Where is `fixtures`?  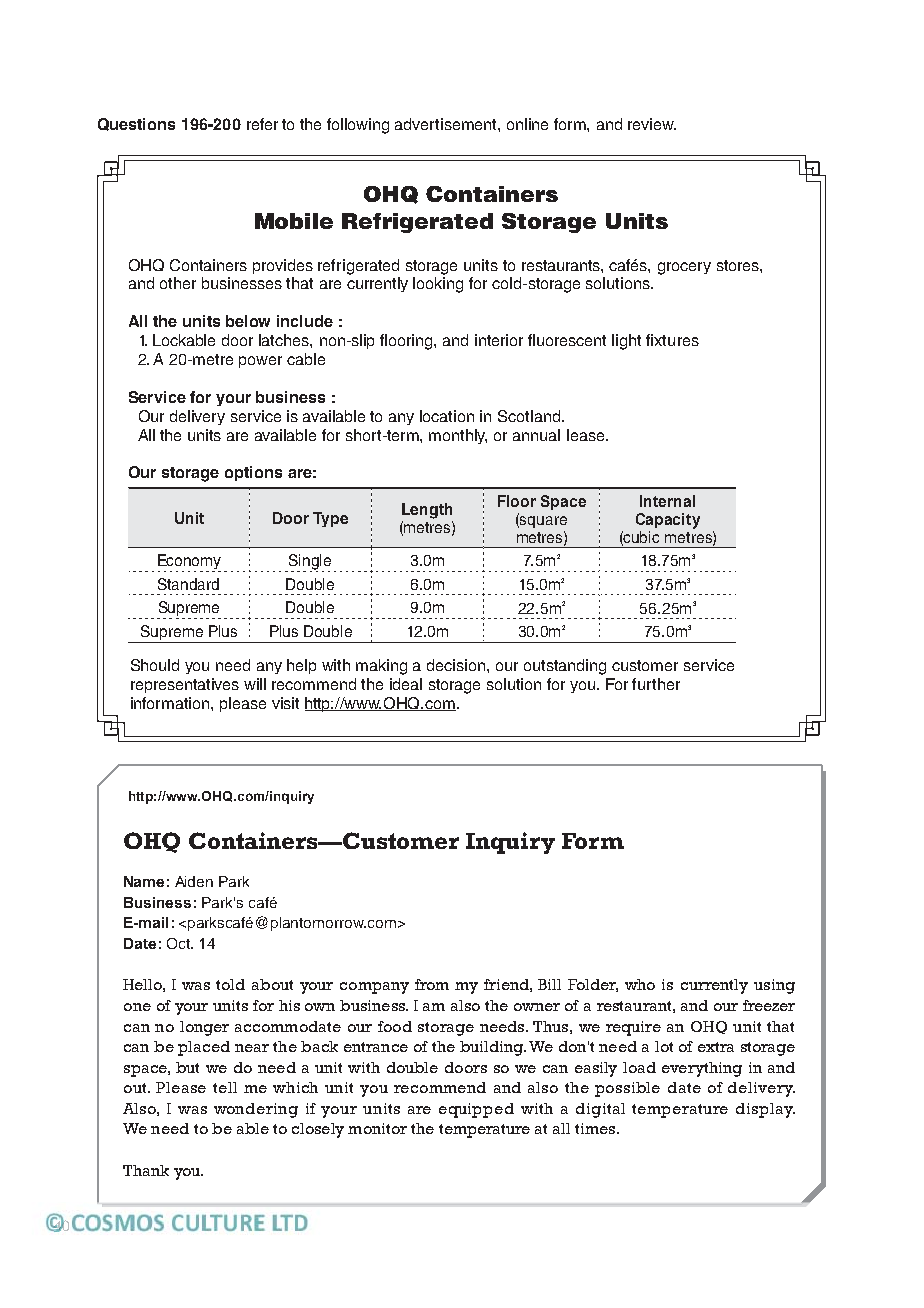 fixtures is located at coordinates (672, 340).
